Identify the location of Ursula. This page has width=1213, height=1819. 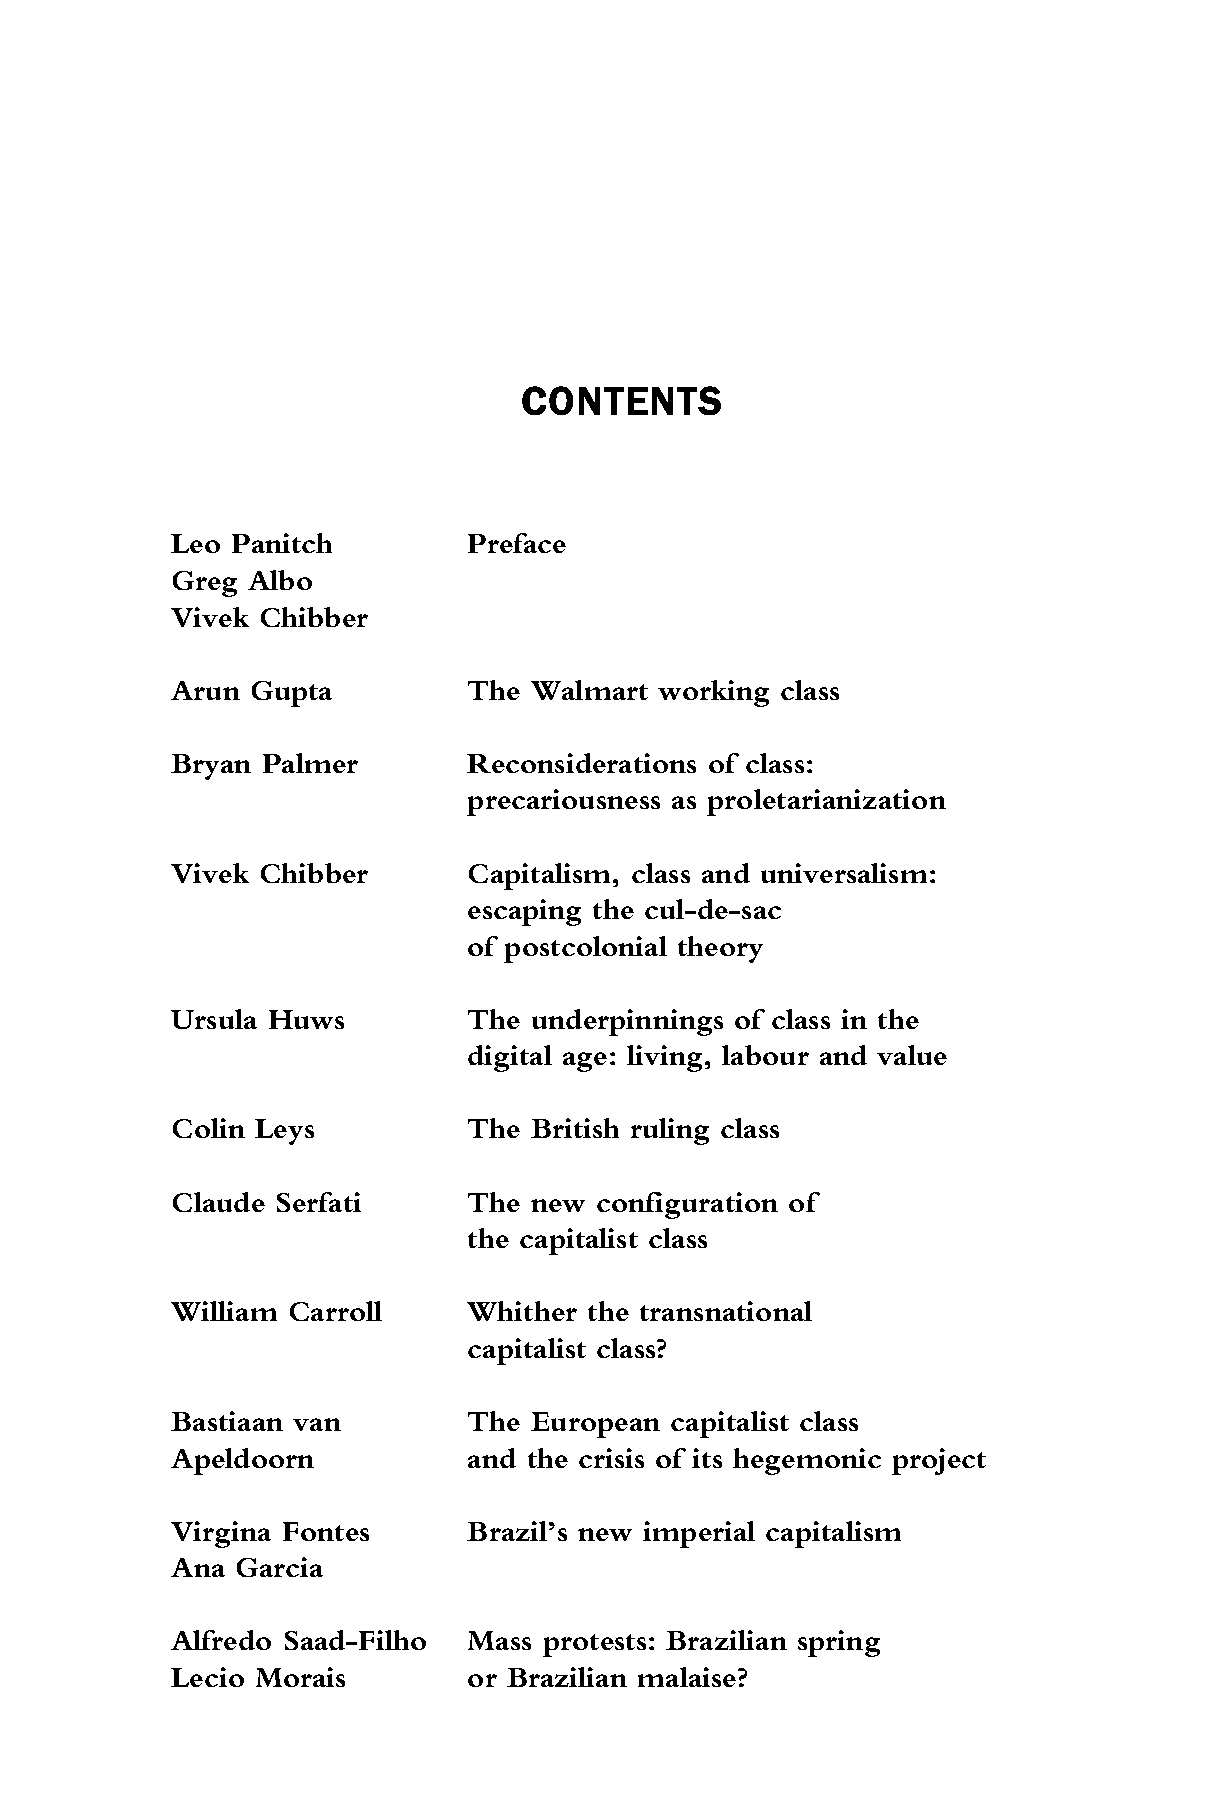
(214, 1019).
